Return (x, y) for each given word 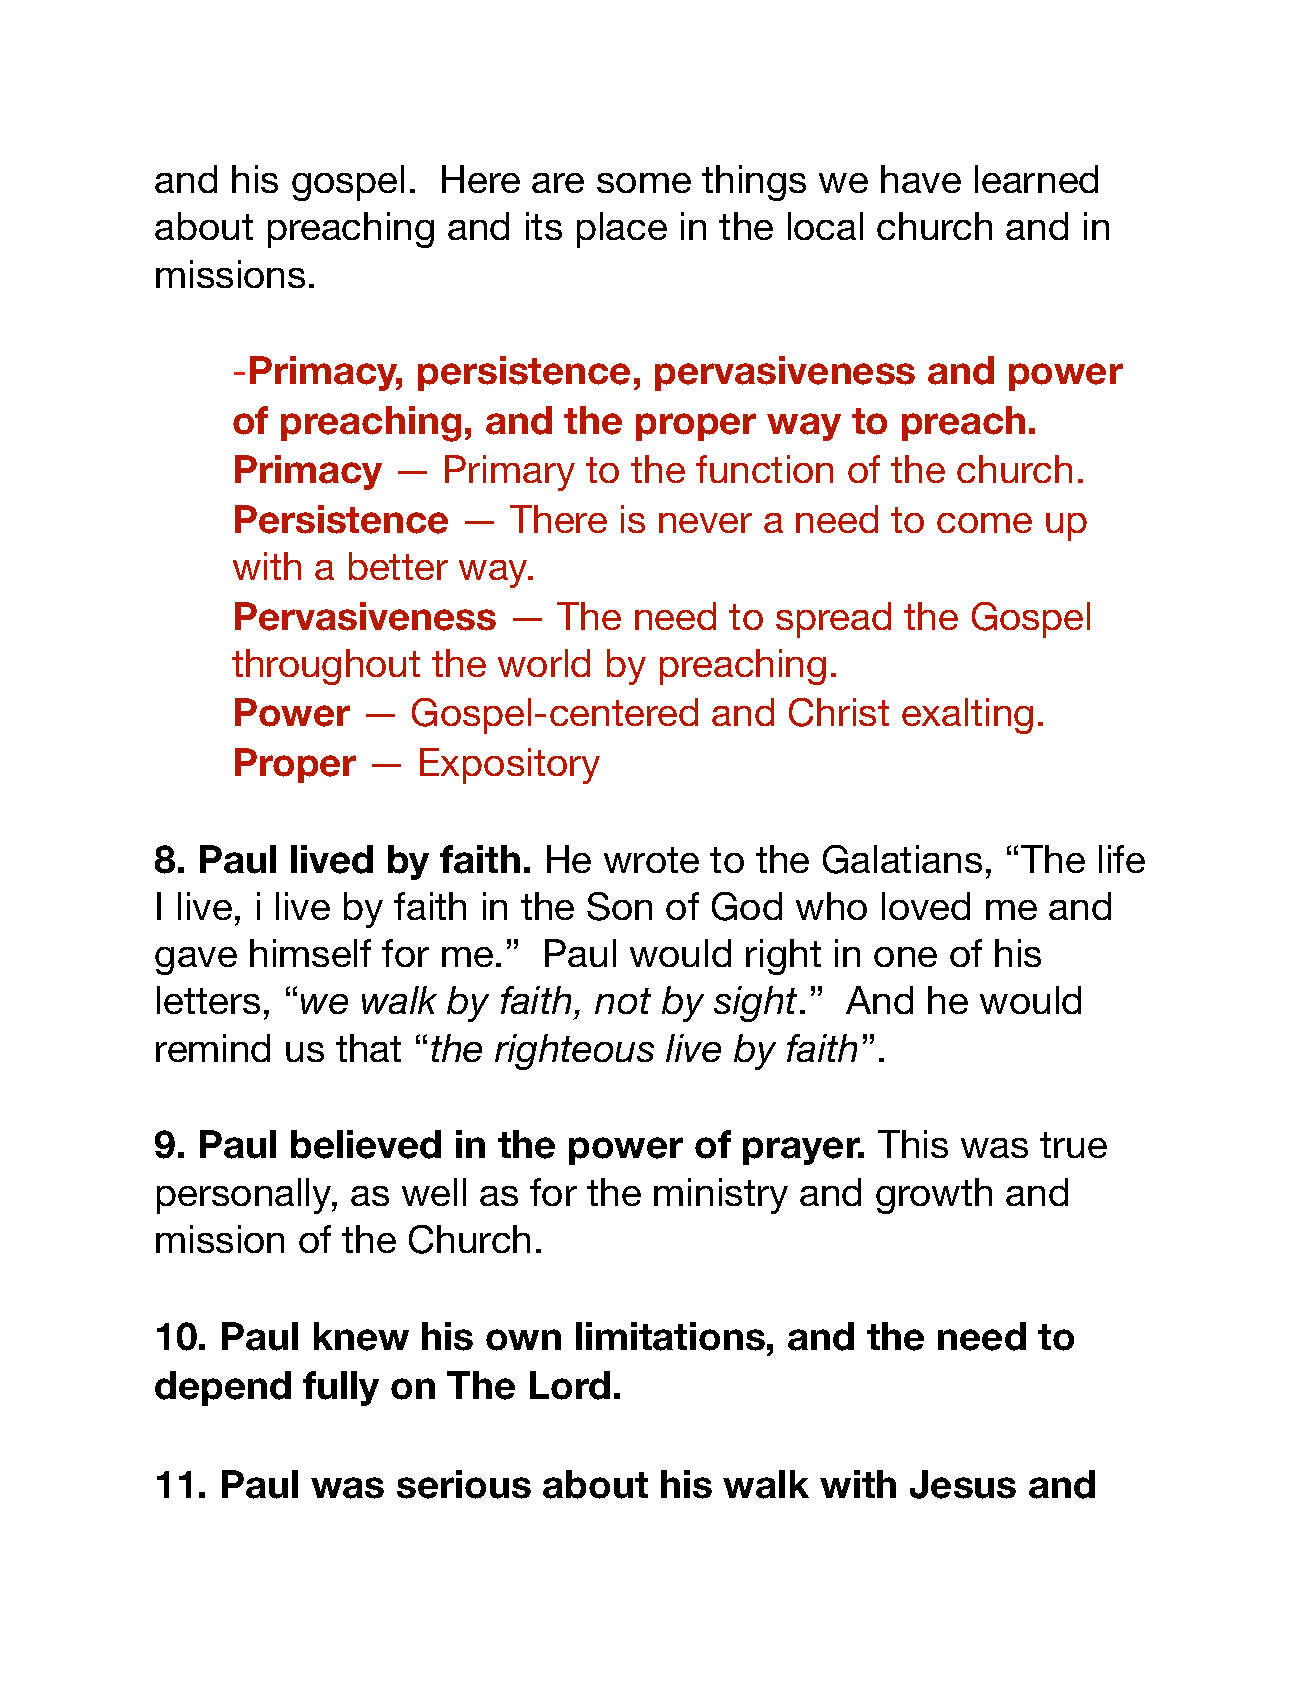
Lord (570, 1385)
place (622, 230)
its (544, 226)
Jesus (963, 1484)
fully (341, 1388)
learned (1036, 179)
